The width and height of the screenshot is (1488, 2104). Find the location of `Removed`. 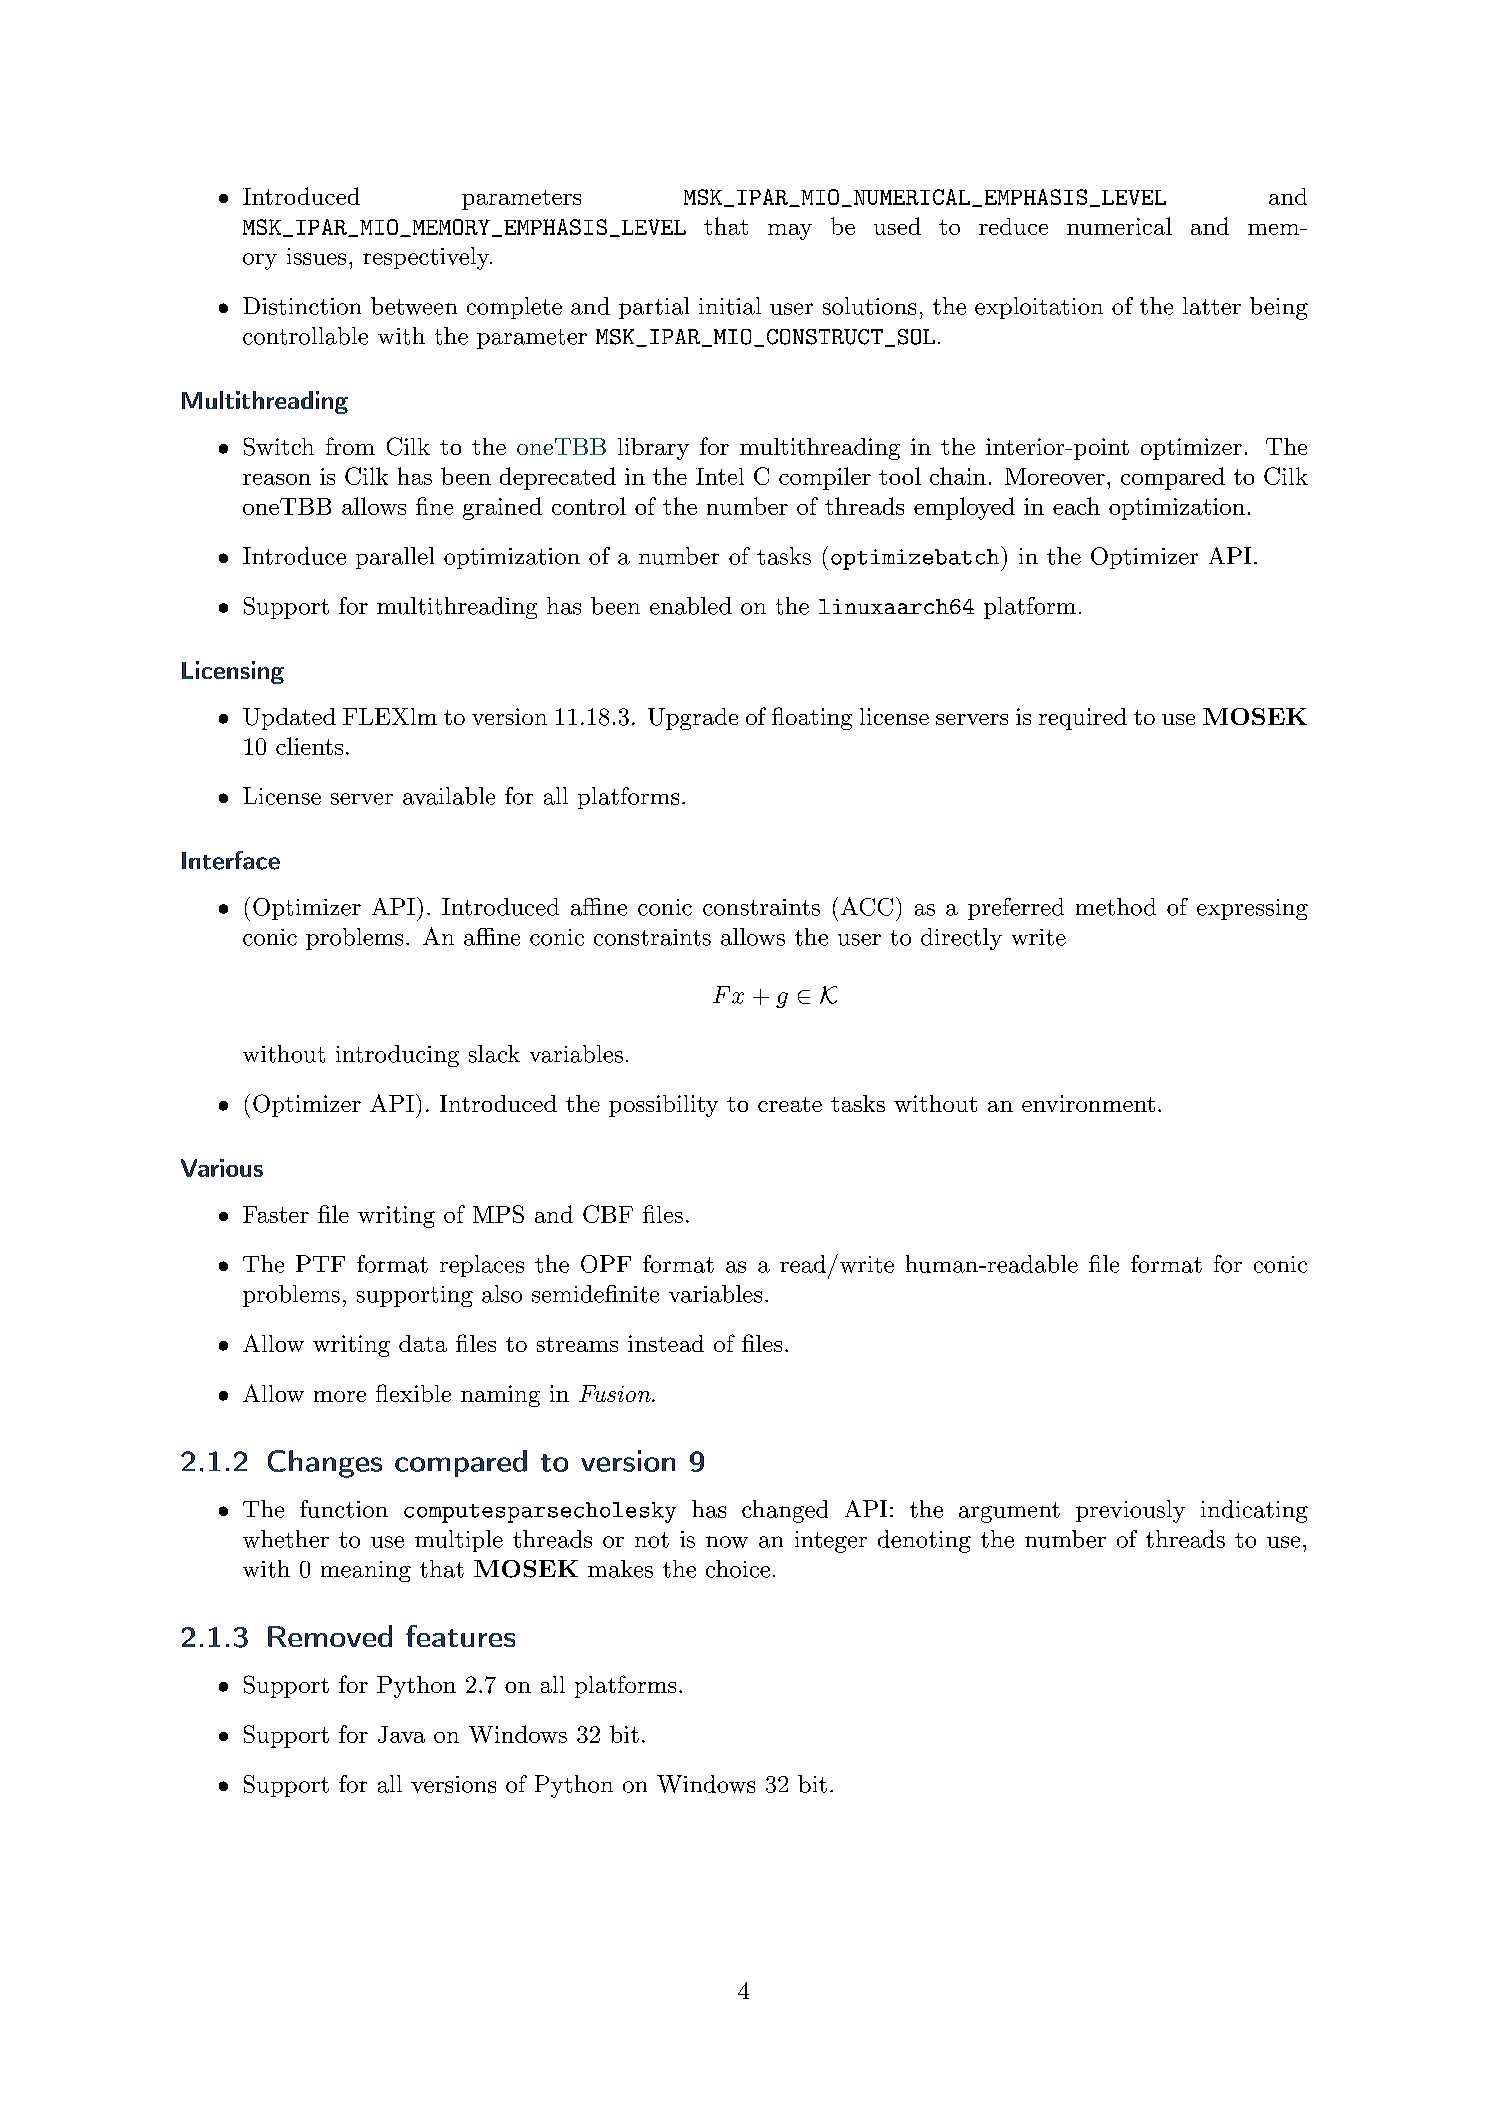

Removed is located at coordinates (330, 1636).
